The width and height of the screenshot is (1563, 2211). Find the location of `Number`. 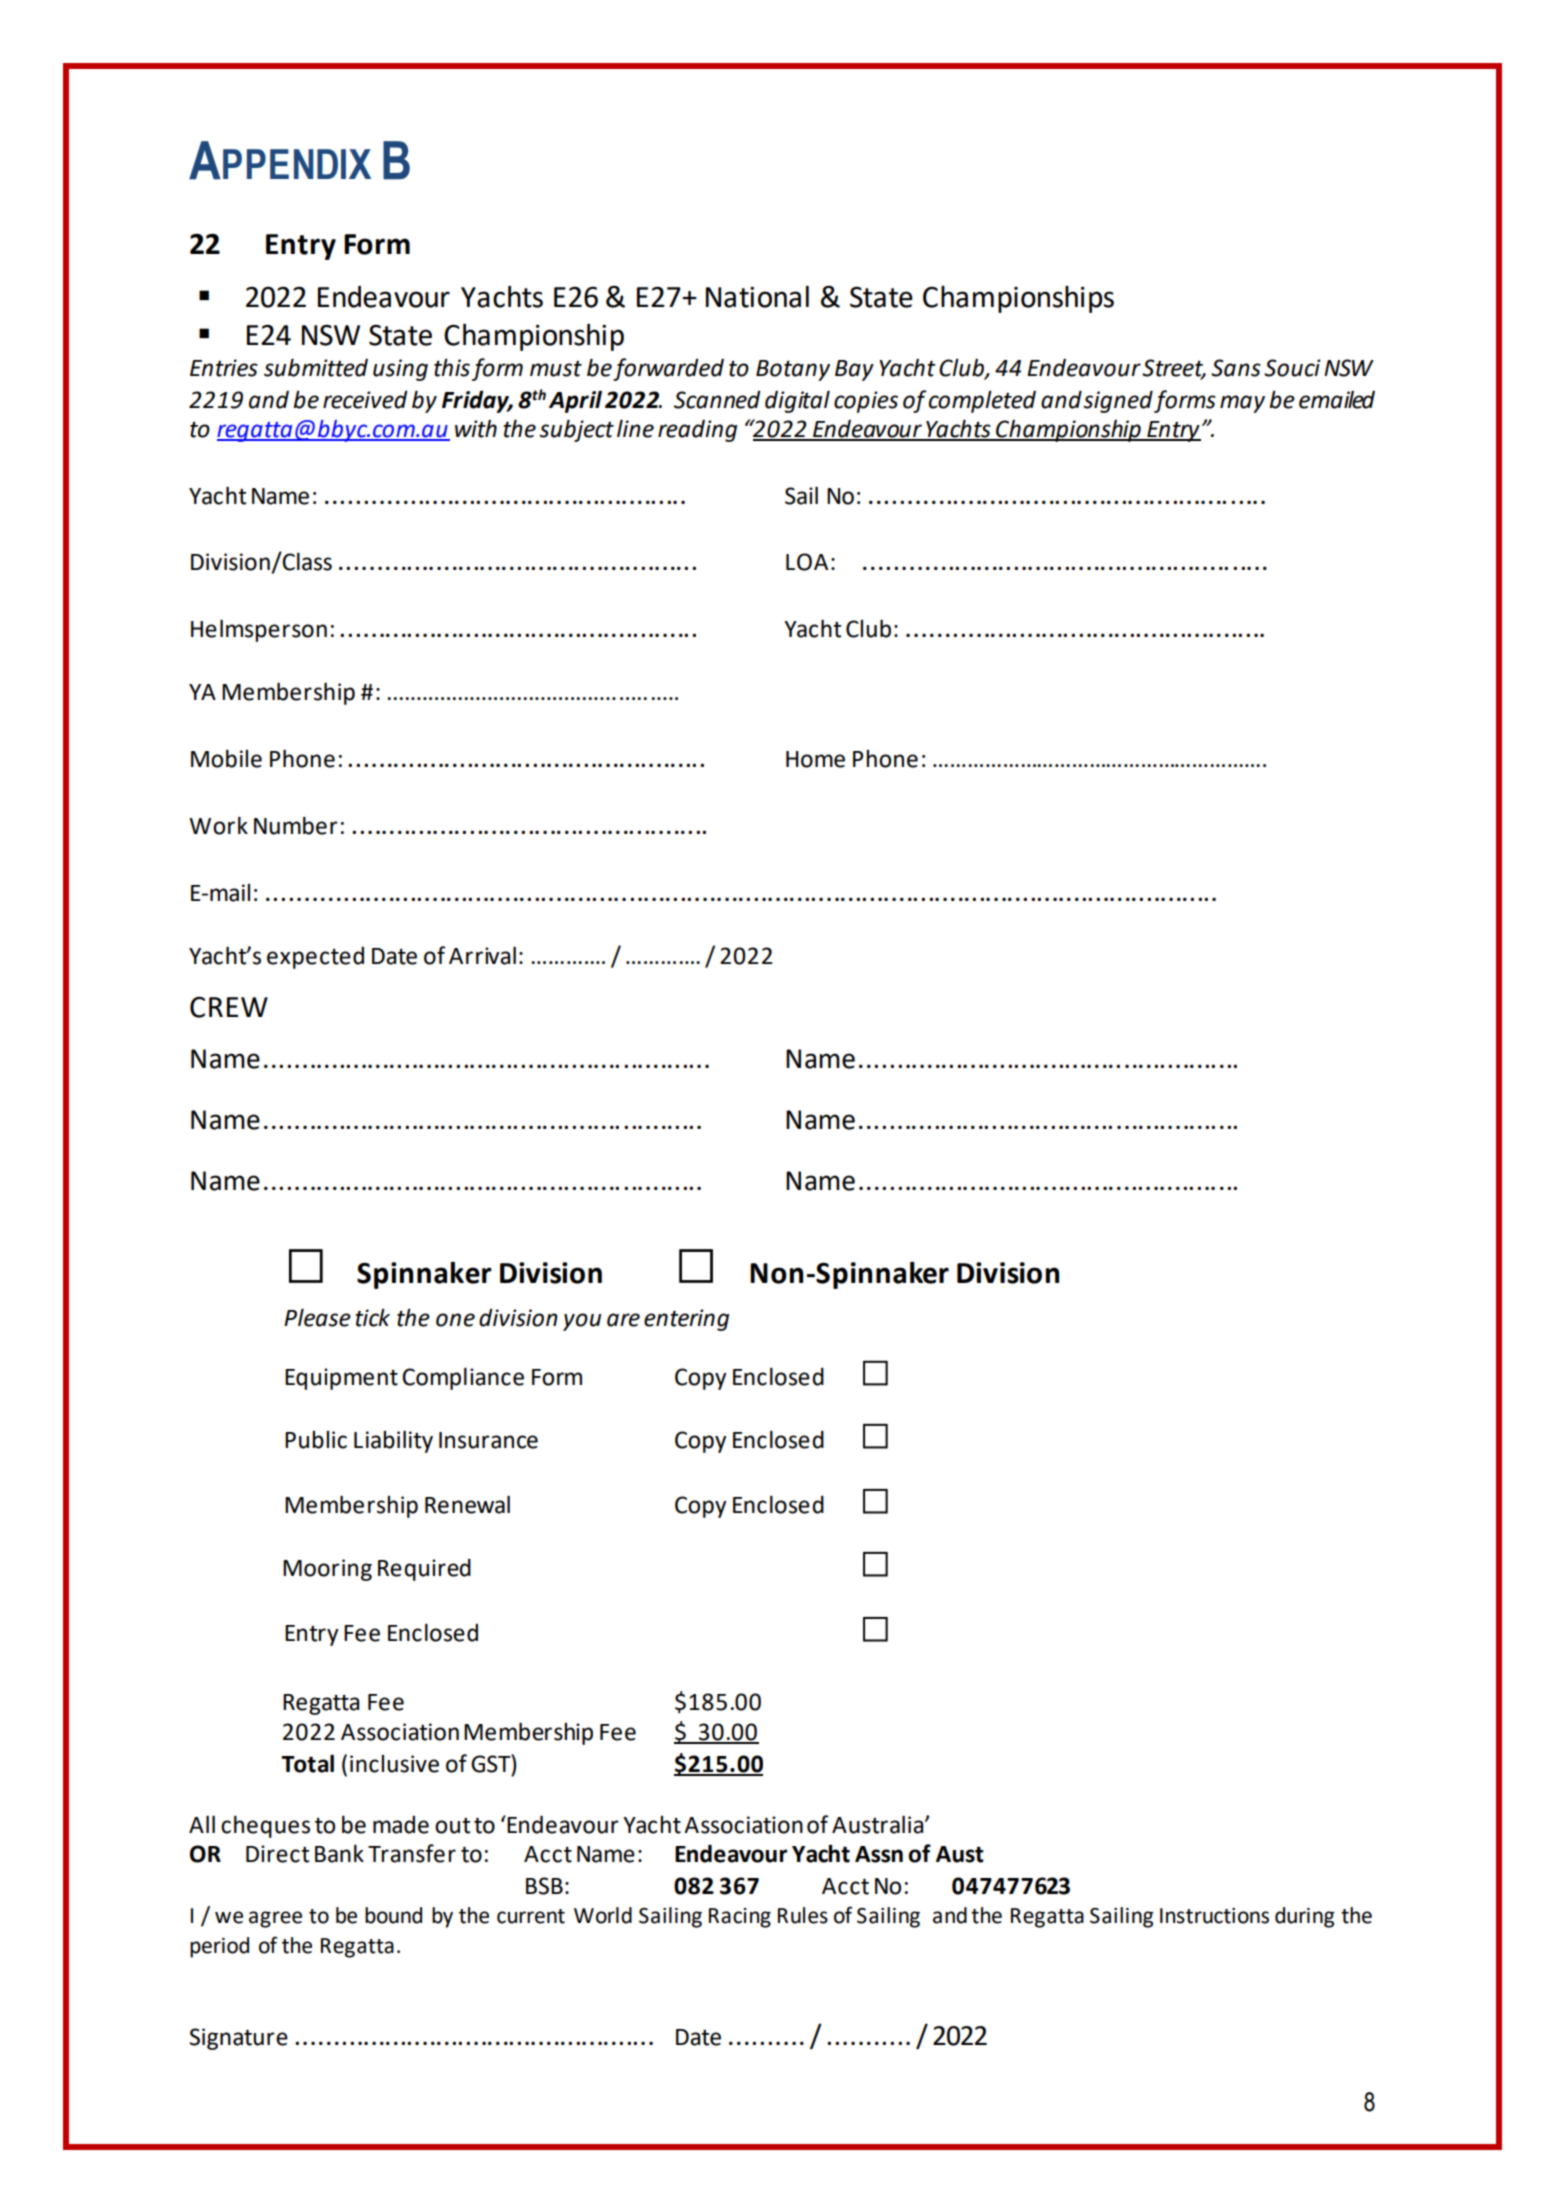

Number is located at coordinates (296, 825).
